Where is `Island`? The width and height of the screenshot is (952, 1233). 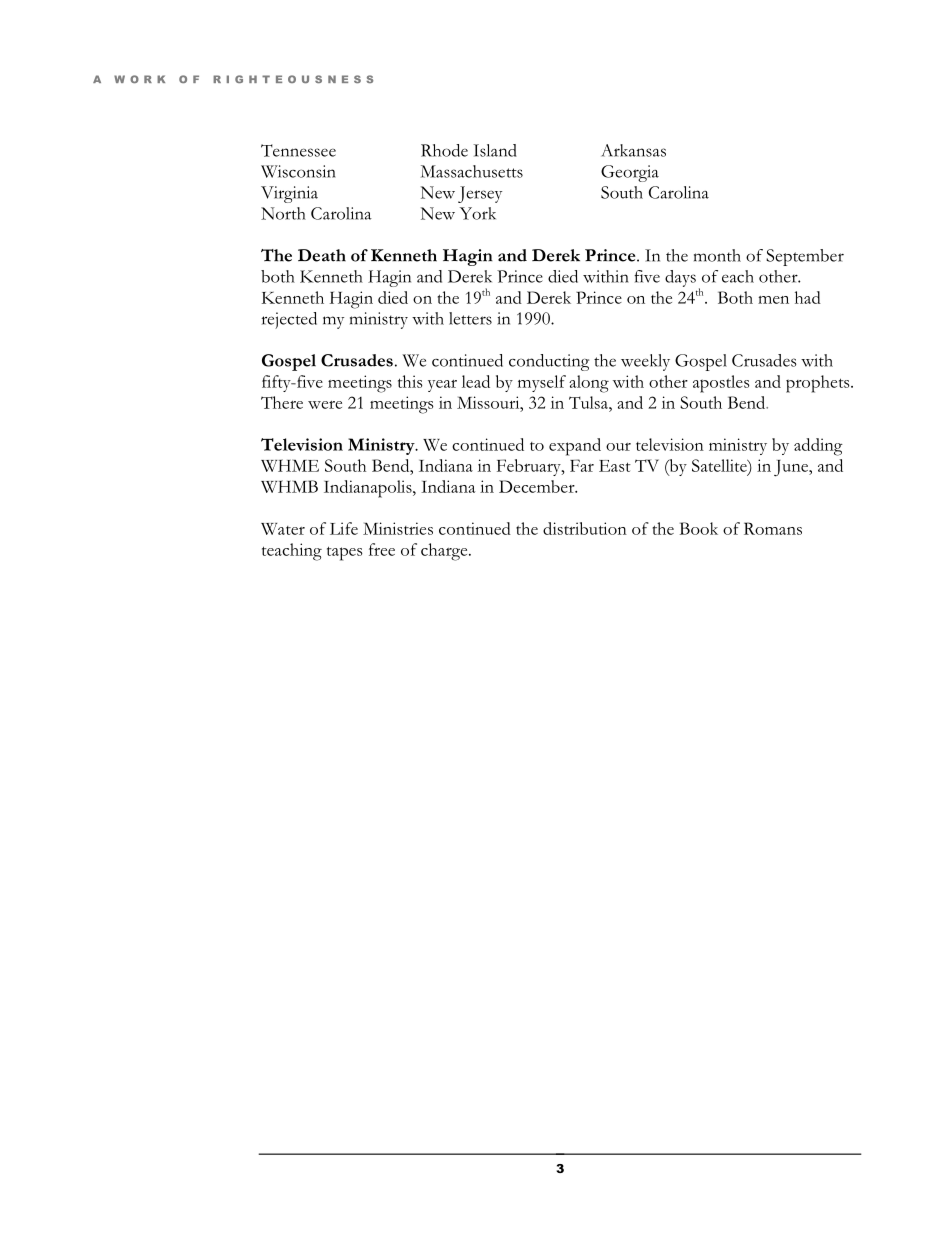
Island is located at coordinates (495, 150).
